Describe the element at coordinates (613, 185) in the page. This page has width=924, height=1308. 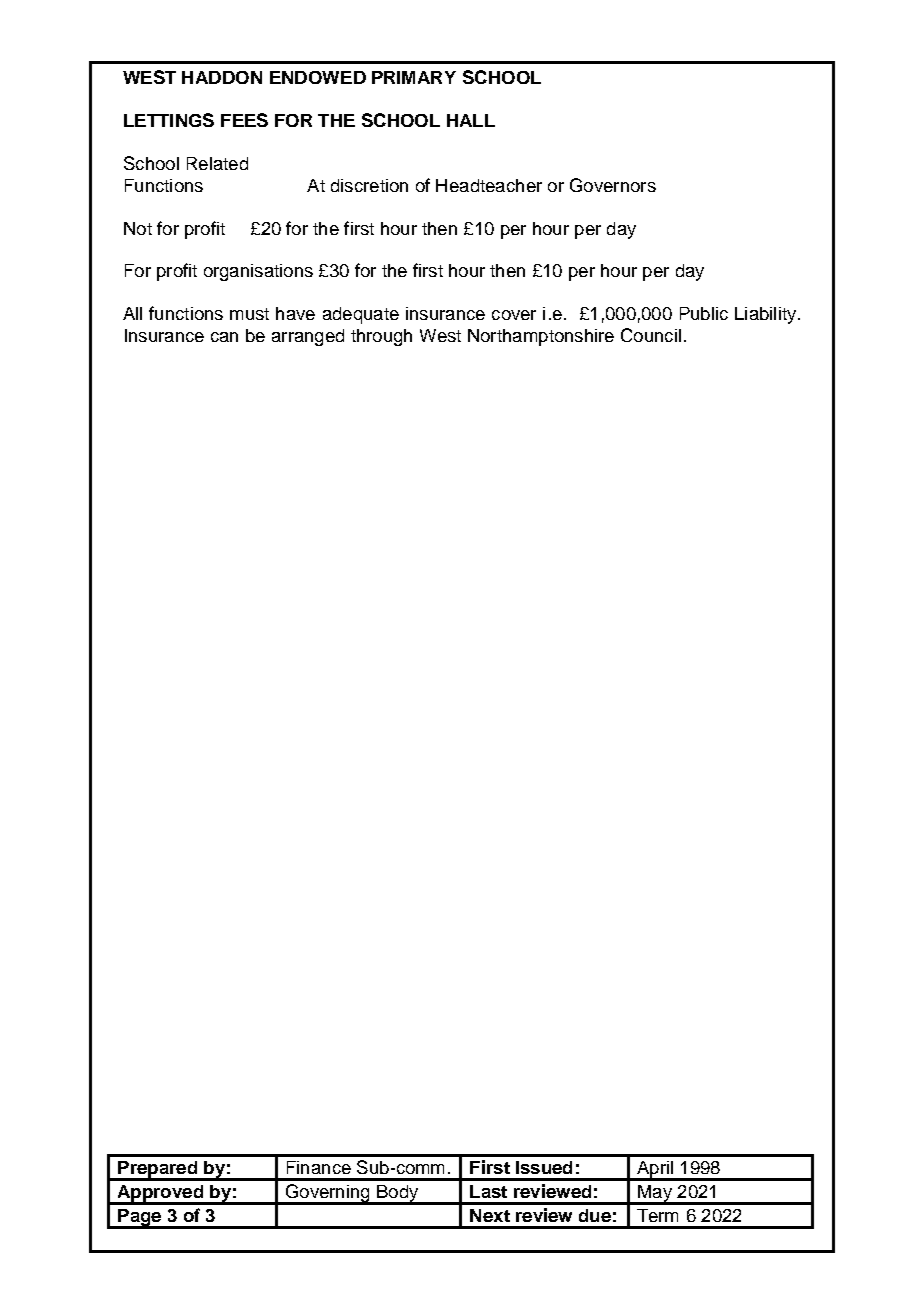
I see `Governors` at that location.
